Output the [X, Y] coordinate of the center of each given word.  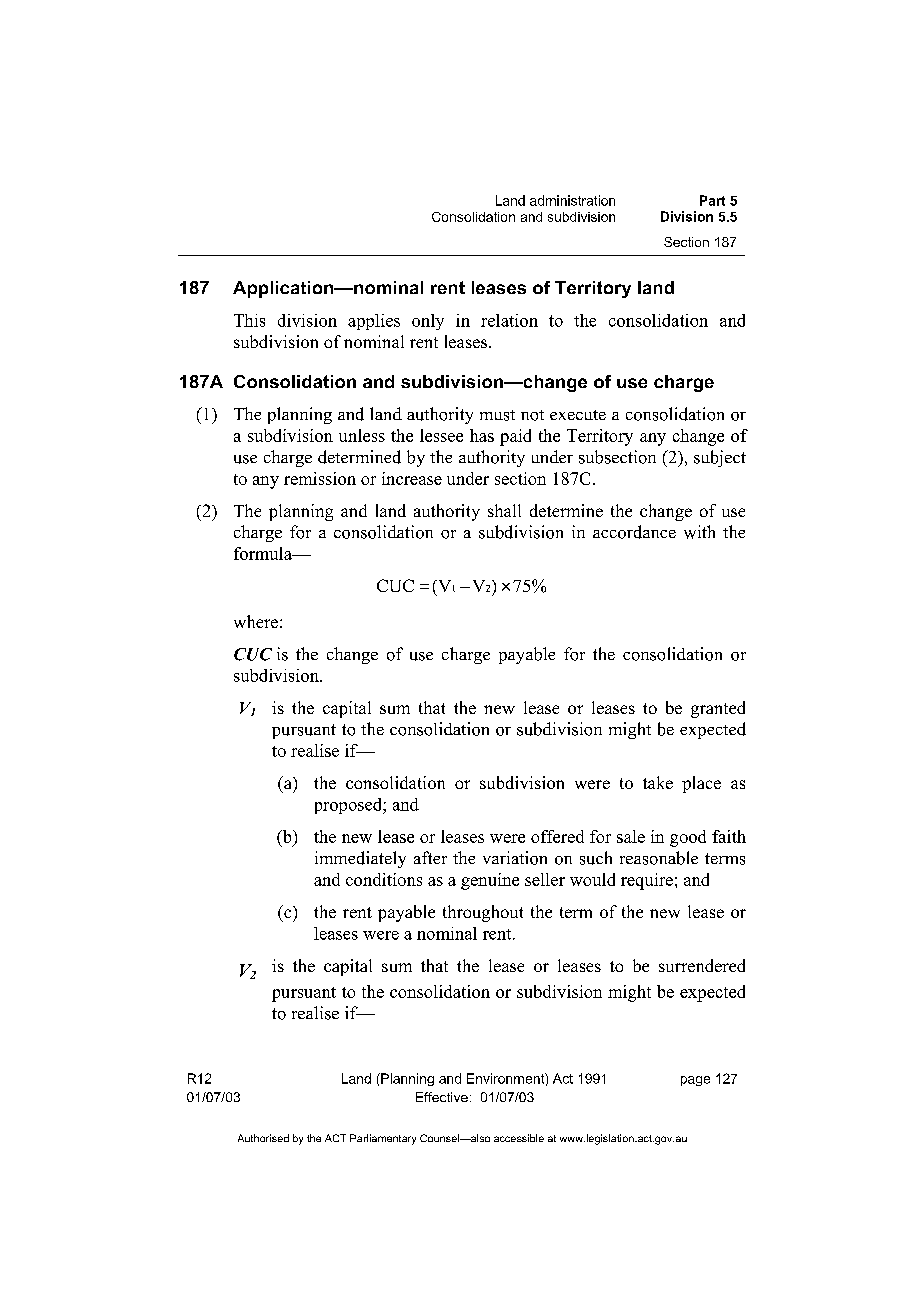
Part [712, 200]
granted [718, 709]
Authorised [263, 1138]
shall [504, 510]
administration [572, 200]
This [249, 320]
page [695, 1081]
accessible [519, 1138]
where [256, 621]
